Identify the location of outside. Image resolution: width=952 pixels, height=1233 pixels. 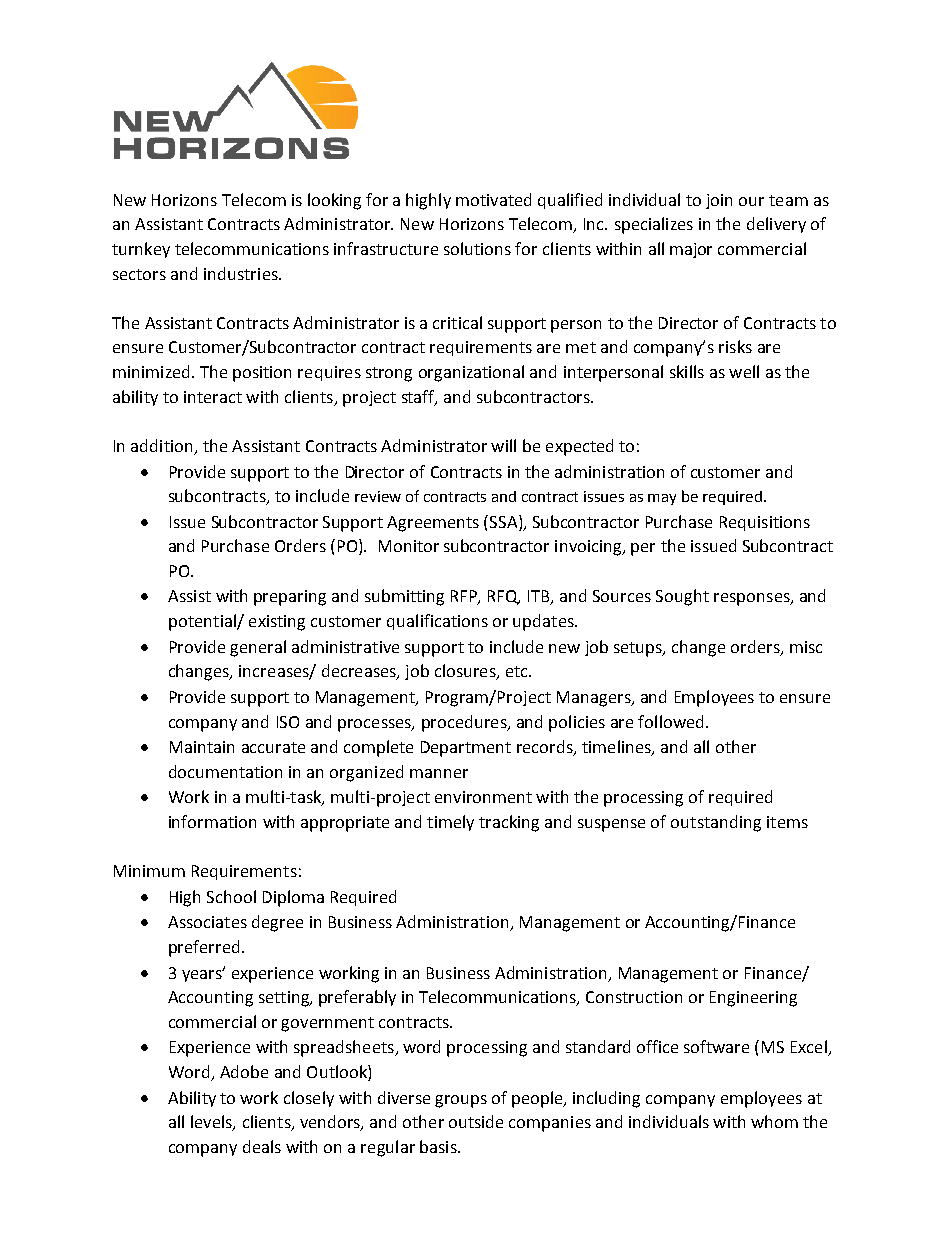
(476, 1121).
